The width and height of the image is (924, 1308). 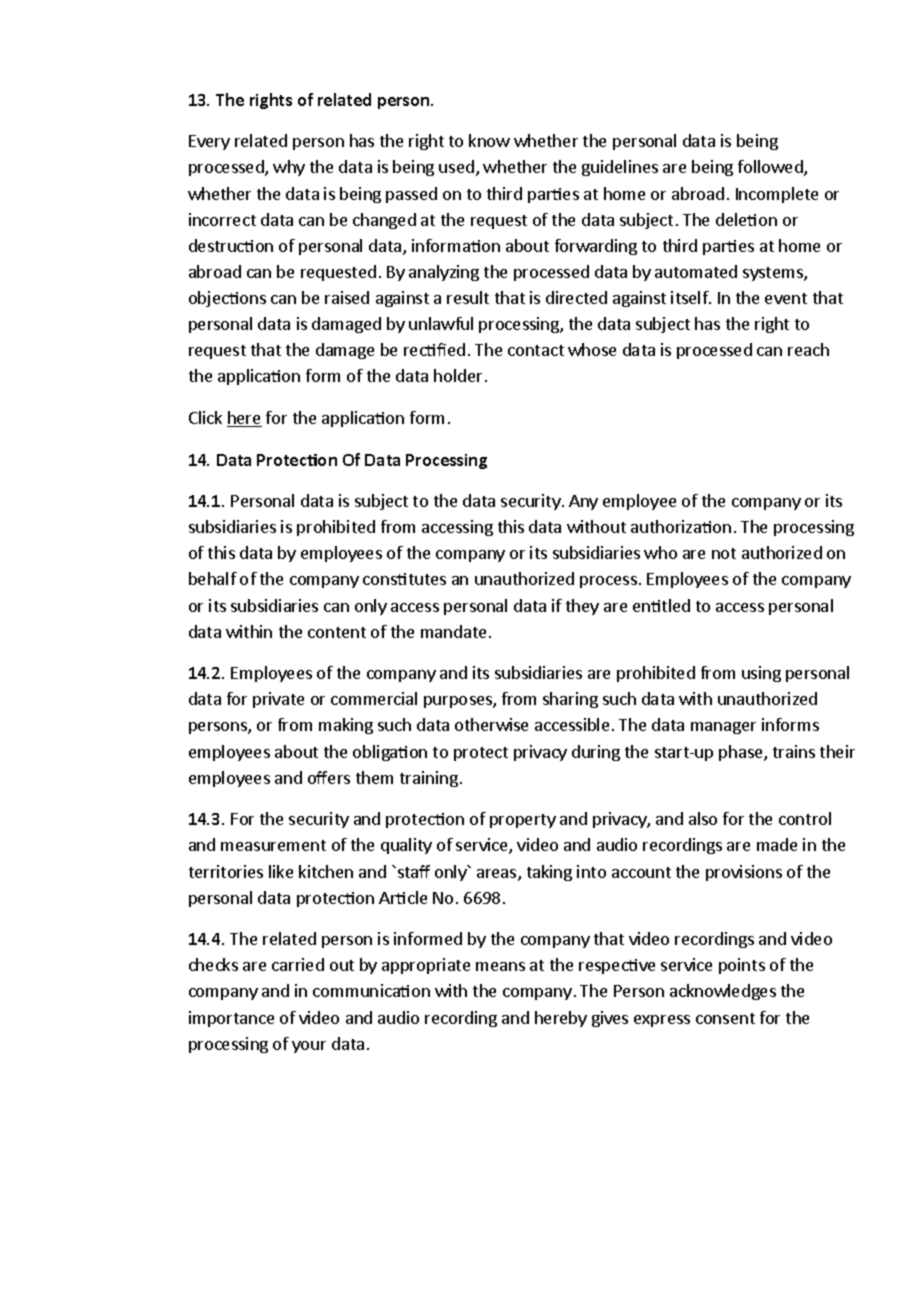 I want to click on why, so click(x=289, y=168).
